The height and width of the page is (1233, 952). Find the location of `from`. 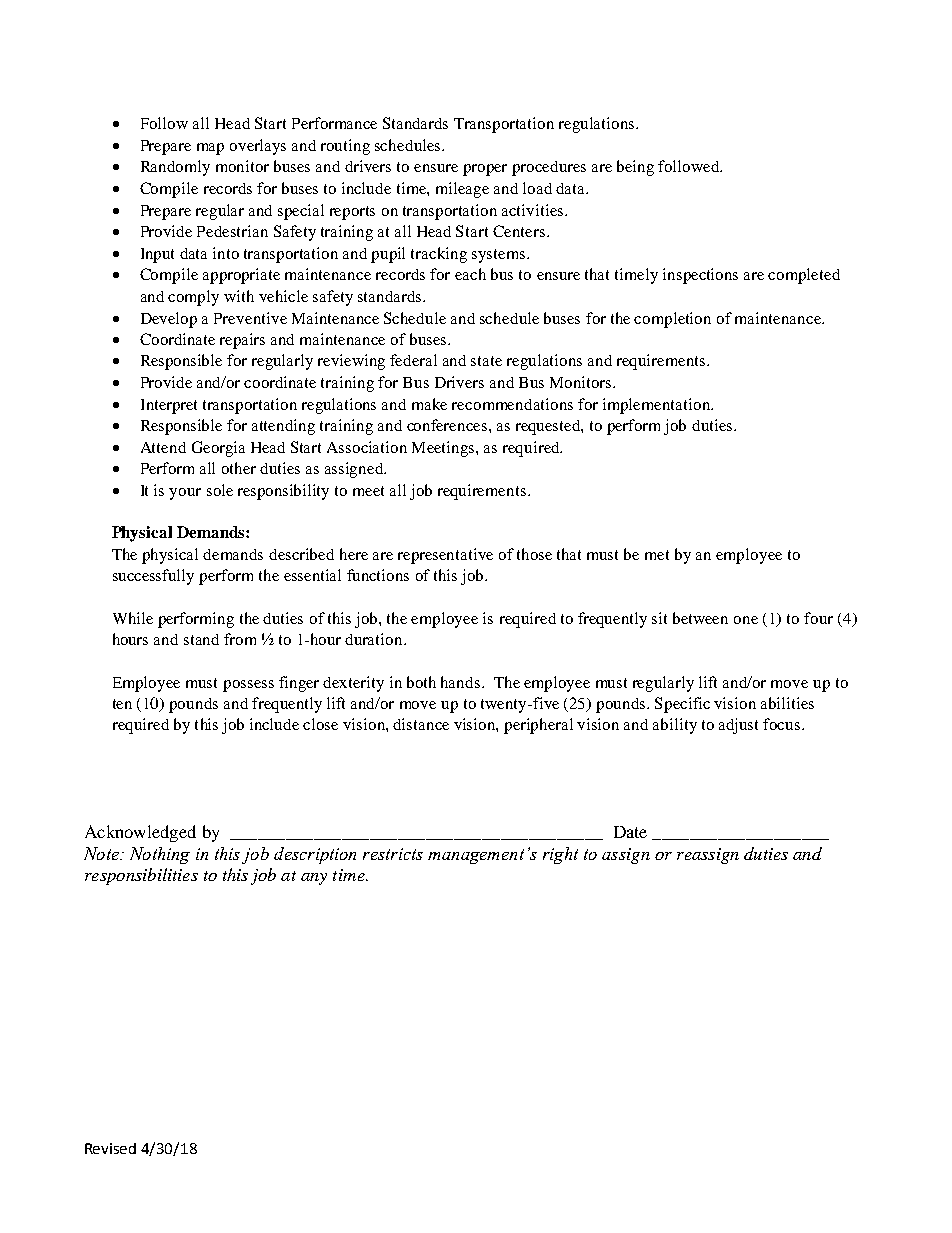

from is located at coordinates (240, 639).
